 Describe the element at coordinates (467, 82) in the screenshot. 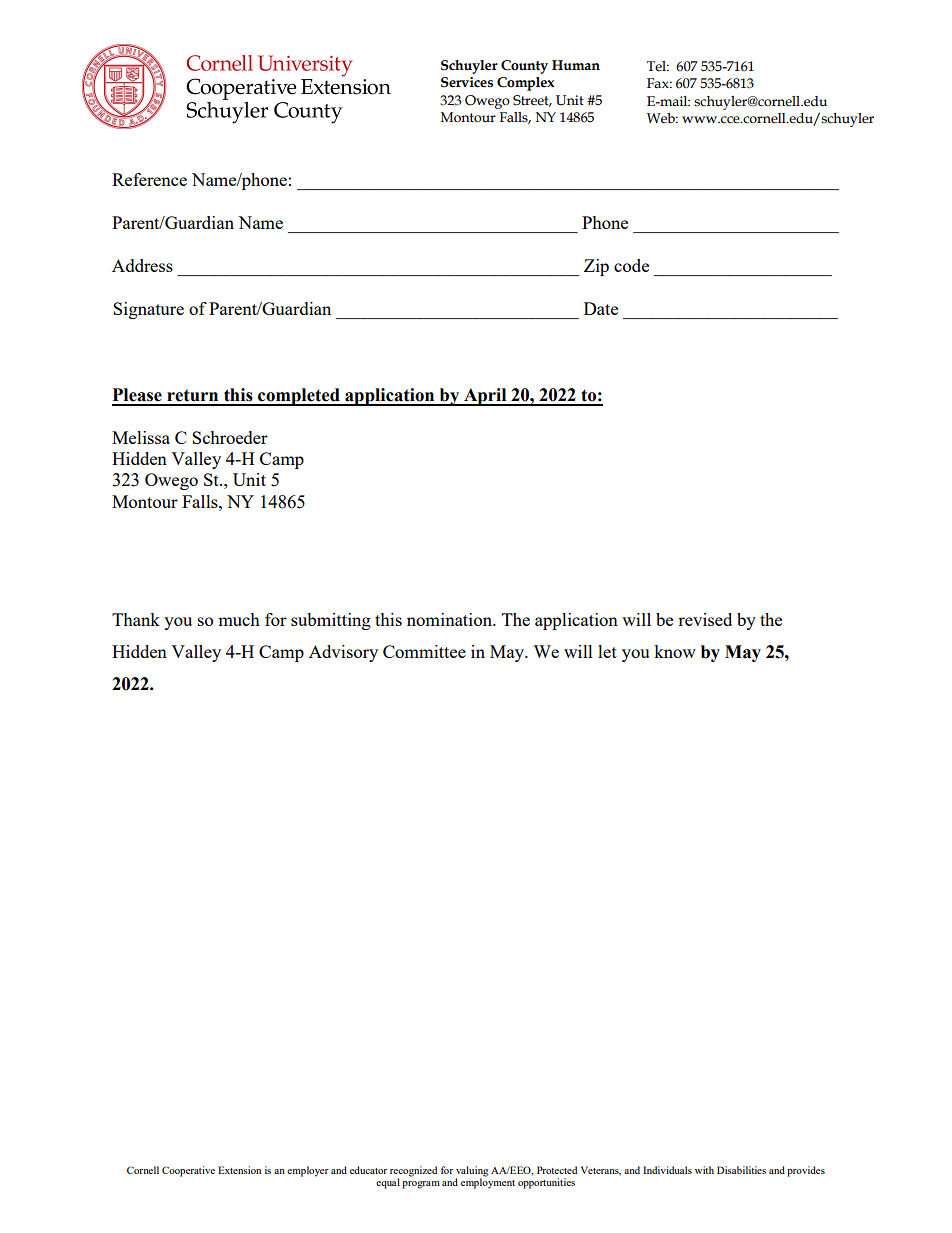

I see `Services` at that location.
